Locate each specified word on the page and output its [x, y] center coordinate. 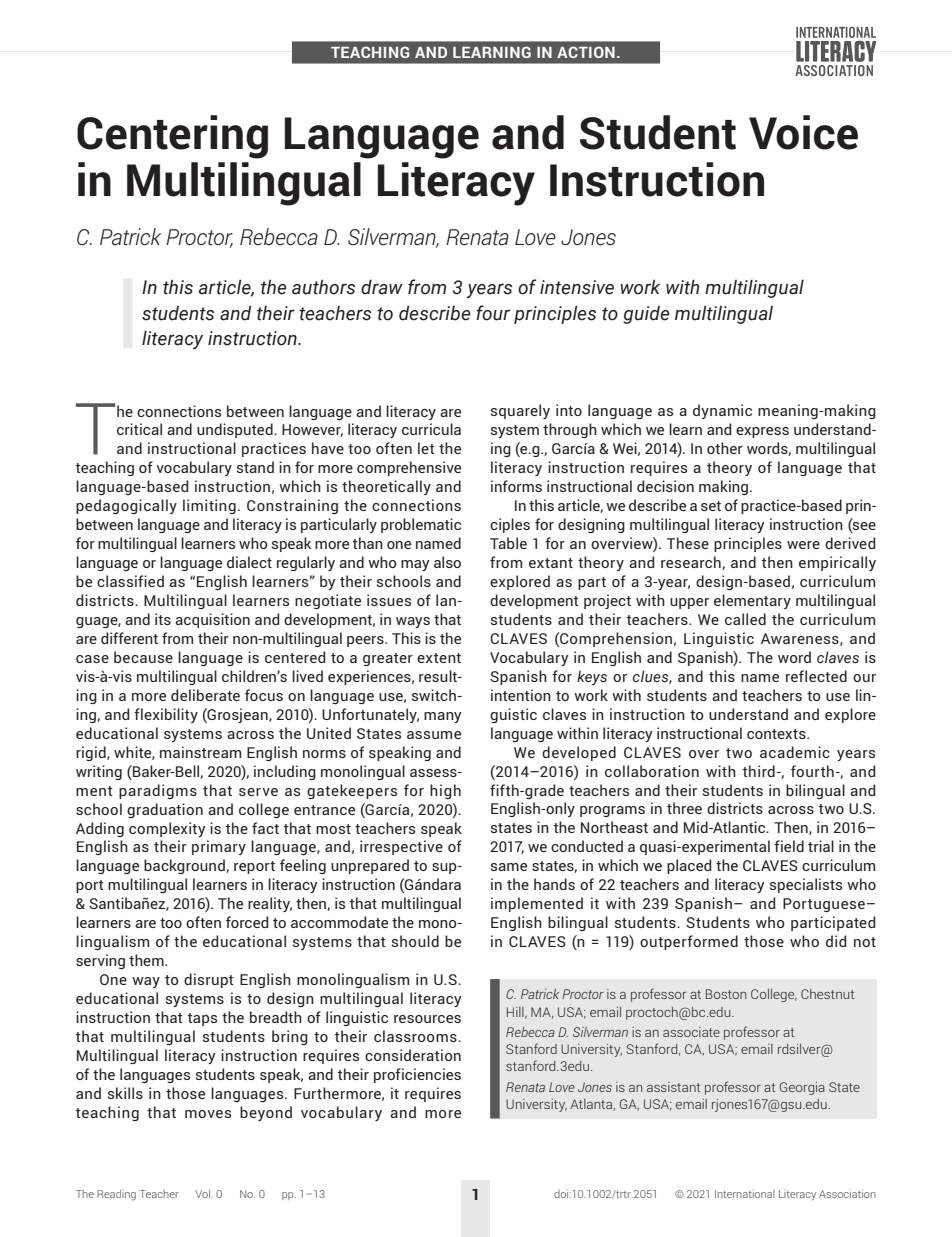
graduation [165, 810]
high [445, 791]
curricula [431, 429]
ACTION [586, 52]
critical [139, 429]
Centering [172, 137]
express [762, 432]
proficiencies [417, 1075]
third [759, 771]
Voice [803, 132]
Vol [204, 1194]
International [745, 1194]
